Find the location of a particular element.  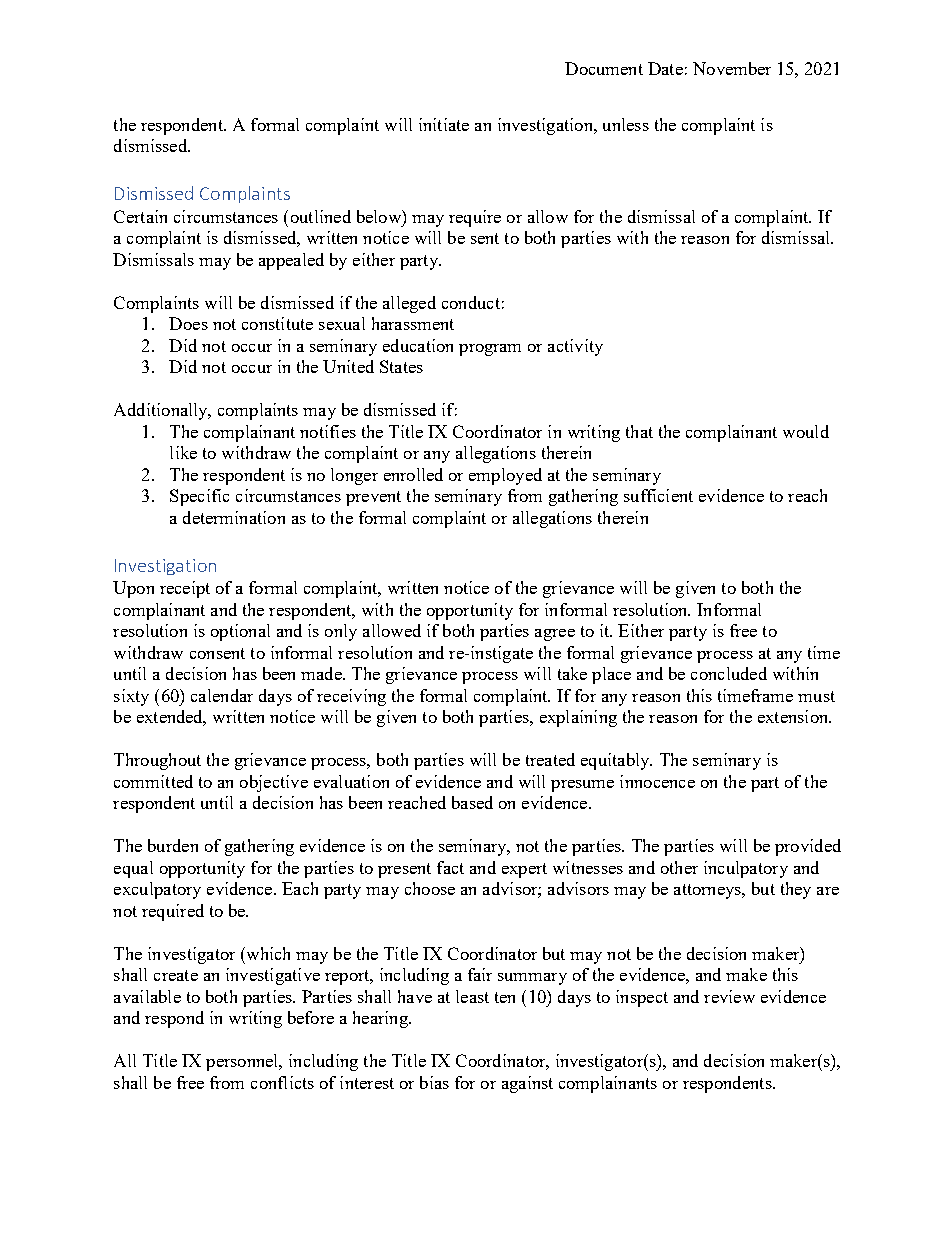

Certain is located at coordinates (140, 216).
